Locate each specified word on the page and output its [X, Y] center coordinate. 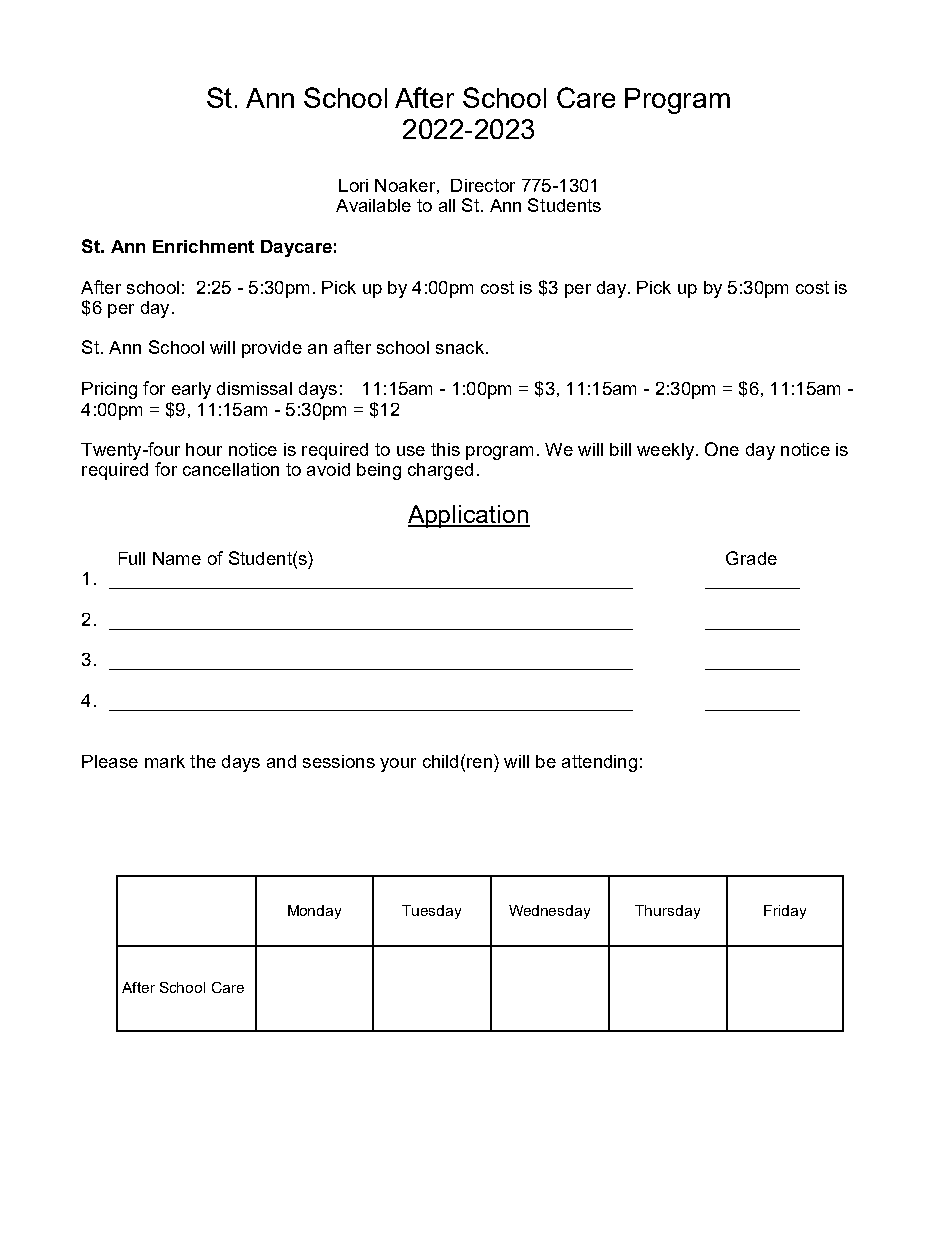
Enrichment [203, 246]
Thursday [667, 912]
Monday [314, 912]
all [447, 205]
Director [483, 185]
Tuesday [431, 912]
